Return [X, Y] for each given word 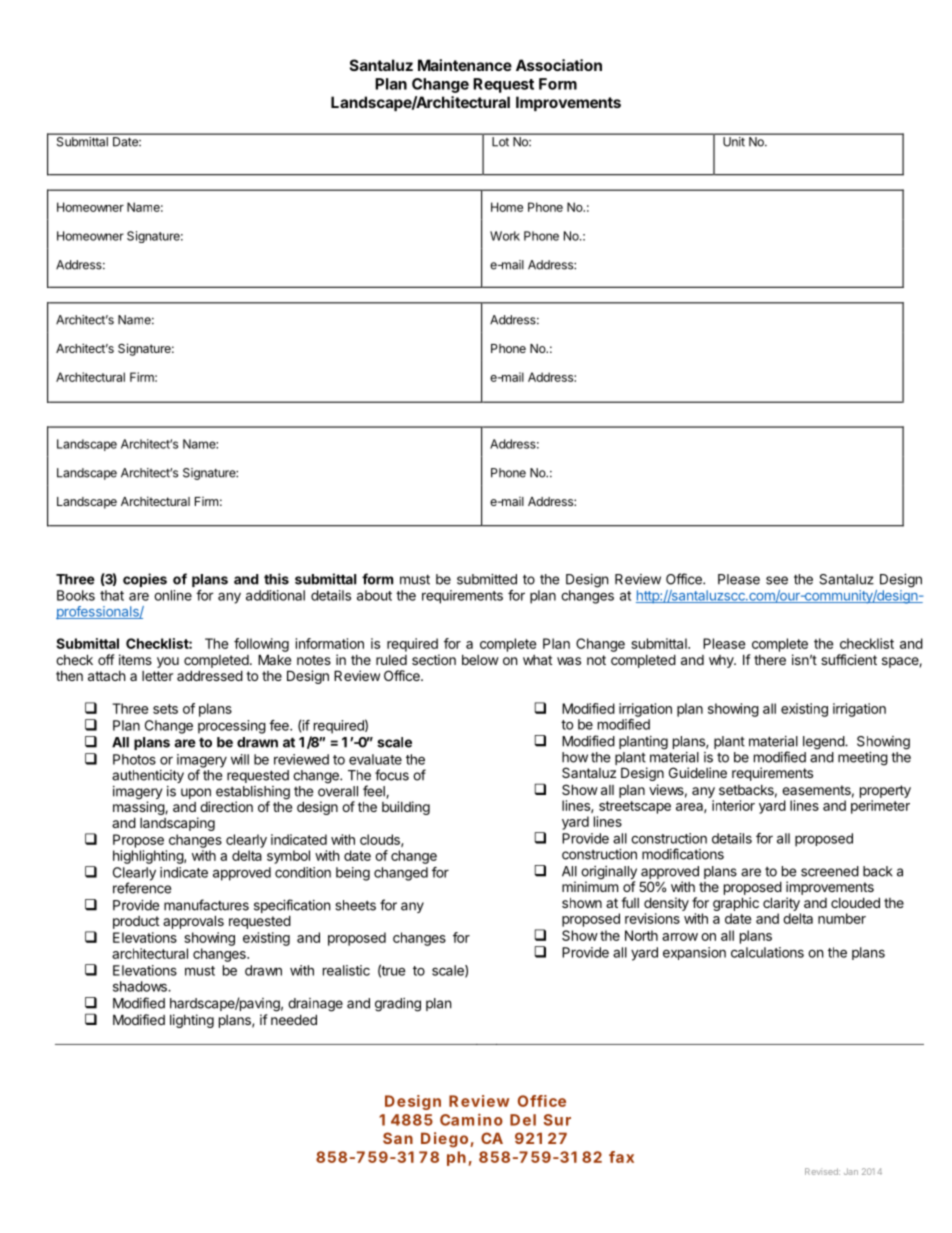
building [406, 808]
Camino [471, 1119]
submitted [487, 579]
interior [733, 805]
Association [559, 65]
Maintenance [465, 65]
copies [145, 580]
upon [196, 795]
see [777, 580]
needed [294, 1019]
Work [505, 236]
